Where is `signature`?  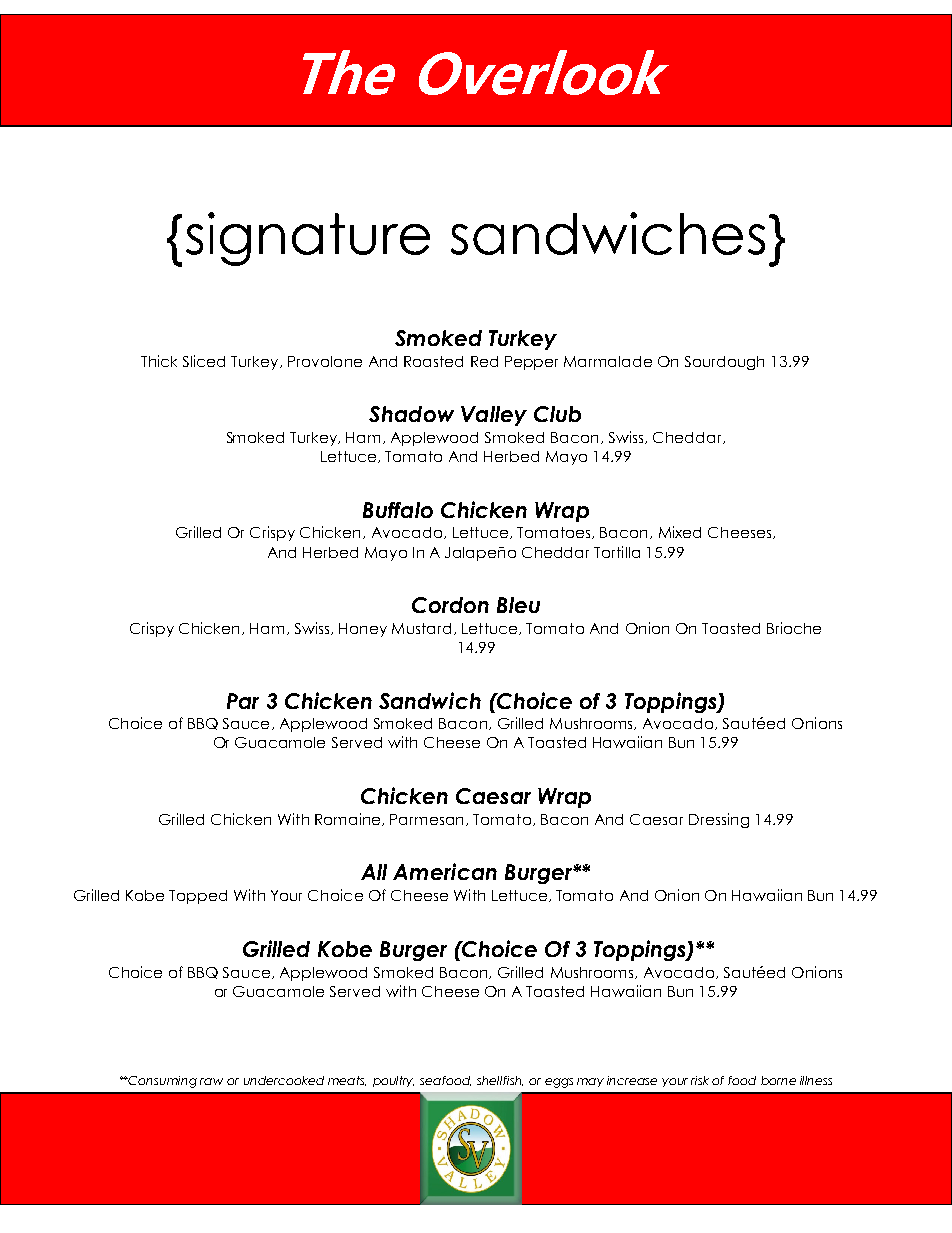 signature is located at coordinates (308, 239).
